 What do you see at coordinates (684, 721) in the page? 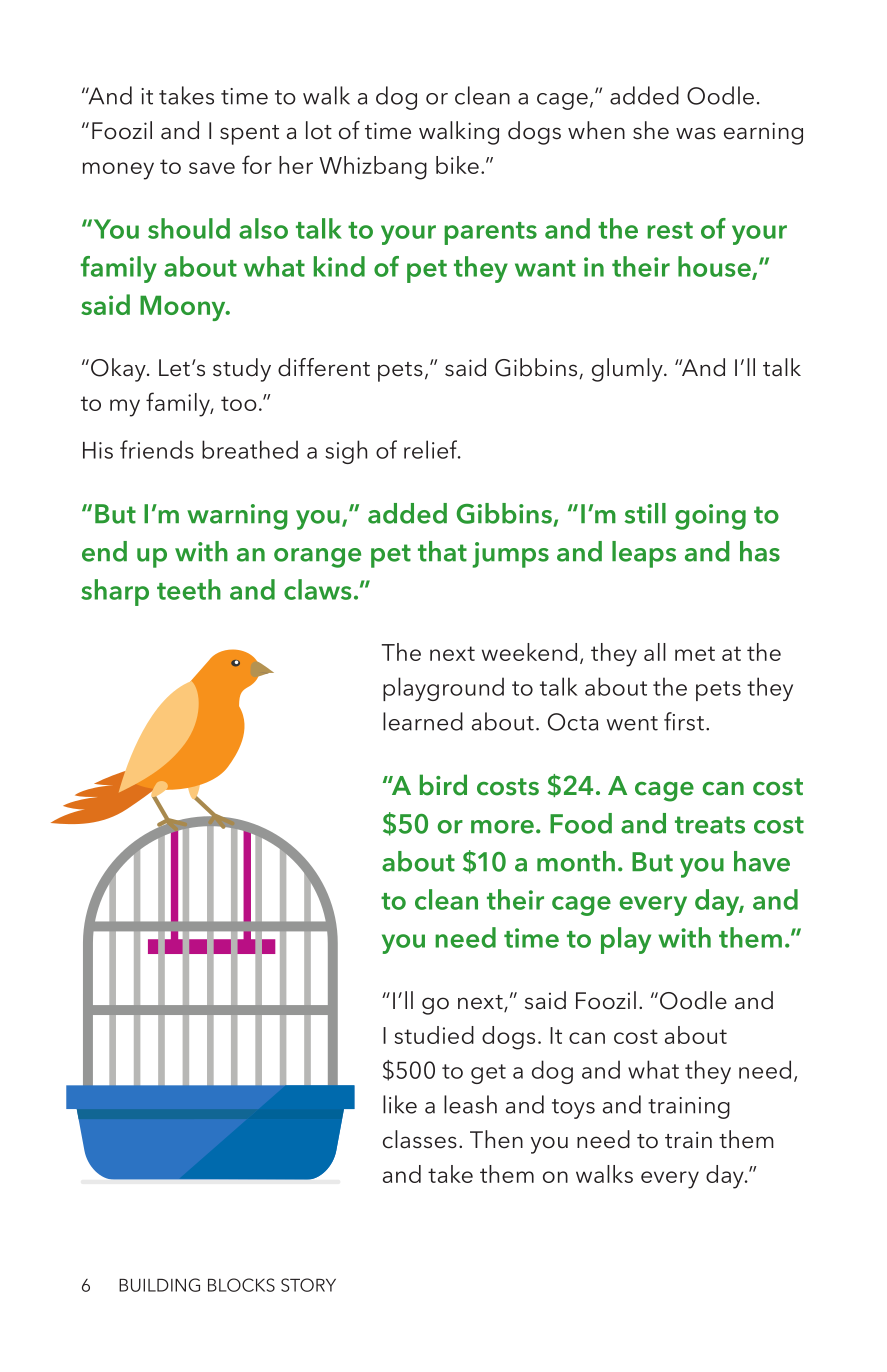
I see `first` at bounding box center [684, 721].
